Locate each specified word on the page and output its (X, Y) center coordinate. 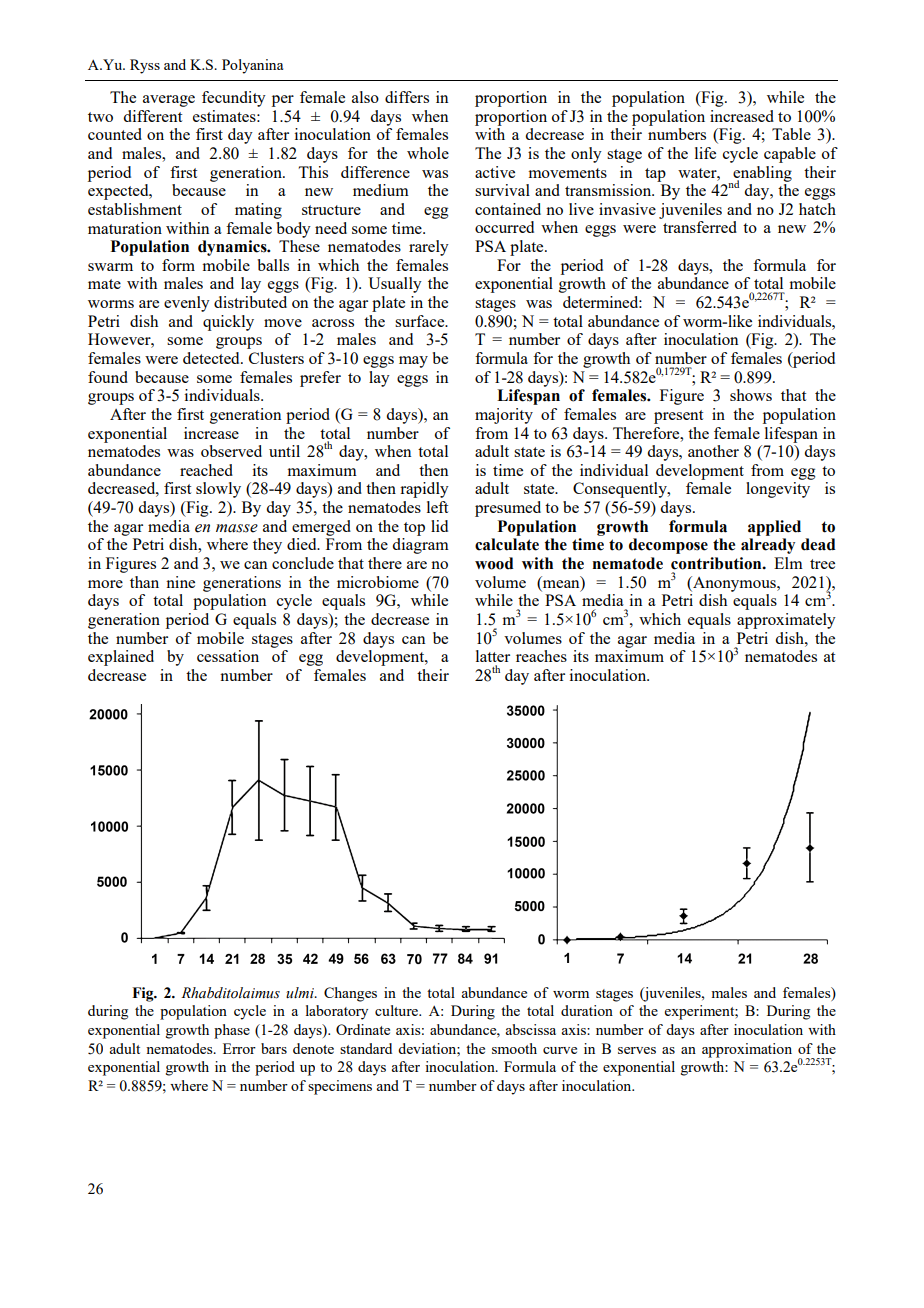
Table (791, 134)
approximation (747, 1050)
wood (494, 563)
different (152, 116)
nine (180, 582)
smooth (514, 1048)
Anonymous (734, 584)
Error (239, 1048)
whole (428, 153)
